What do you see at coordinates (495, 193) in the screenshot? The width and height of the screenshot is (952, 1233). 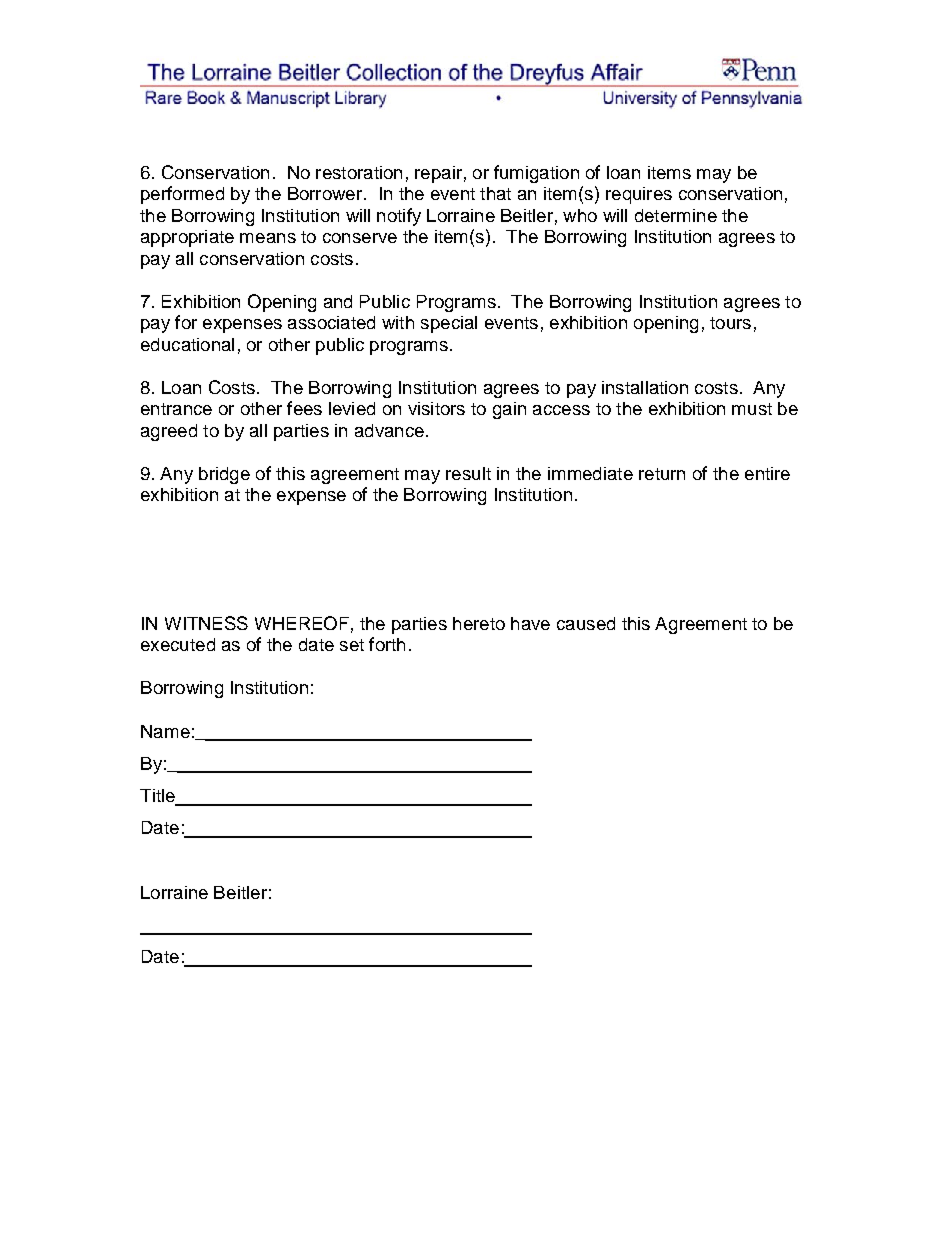 I see `that` at bounding box center [495, 193].
